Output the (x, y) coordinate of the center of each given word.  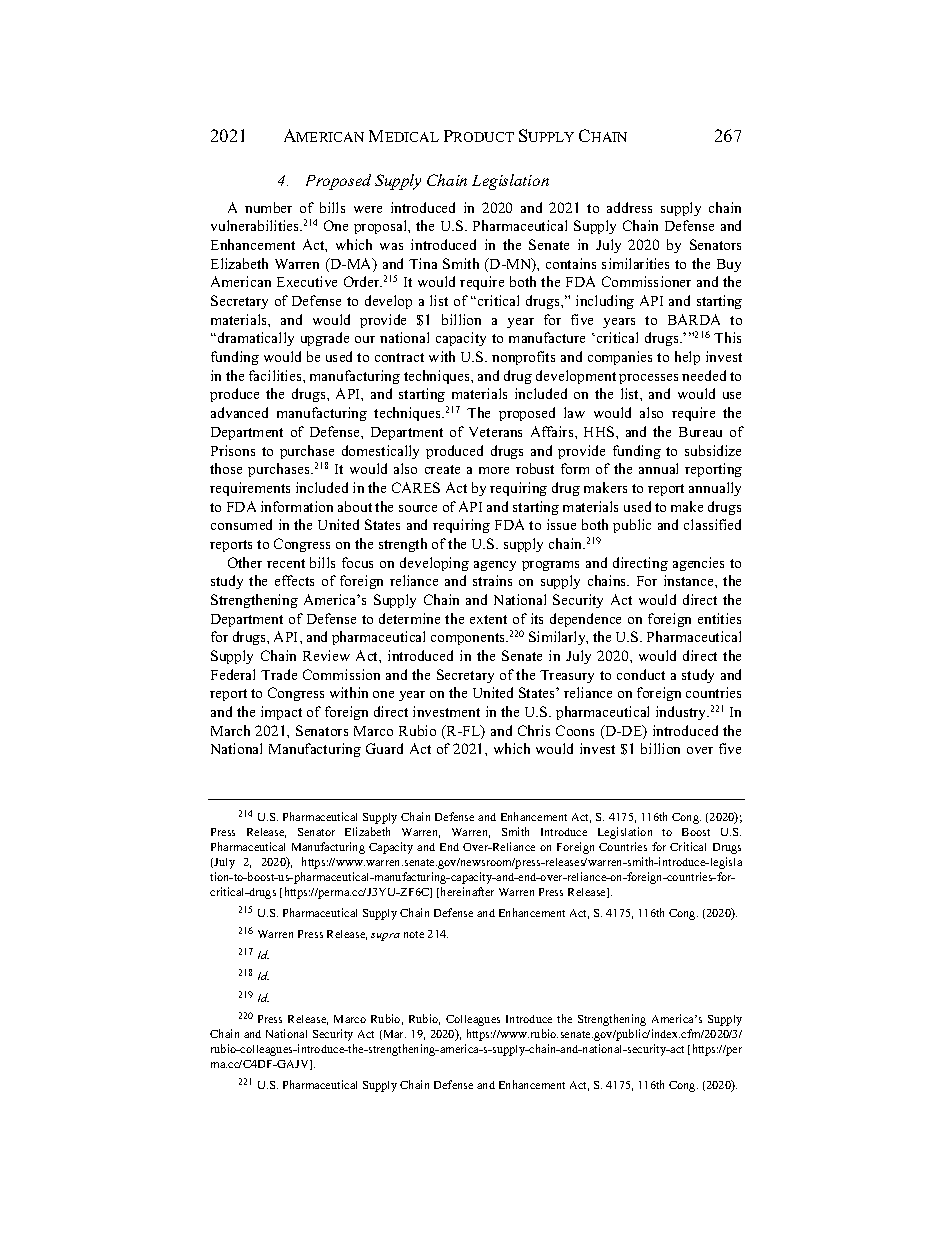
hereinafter (467, 891)
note (414, 934)
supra (385, 937)
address (629, 207)
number (268, 207)
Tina (423, 263)
